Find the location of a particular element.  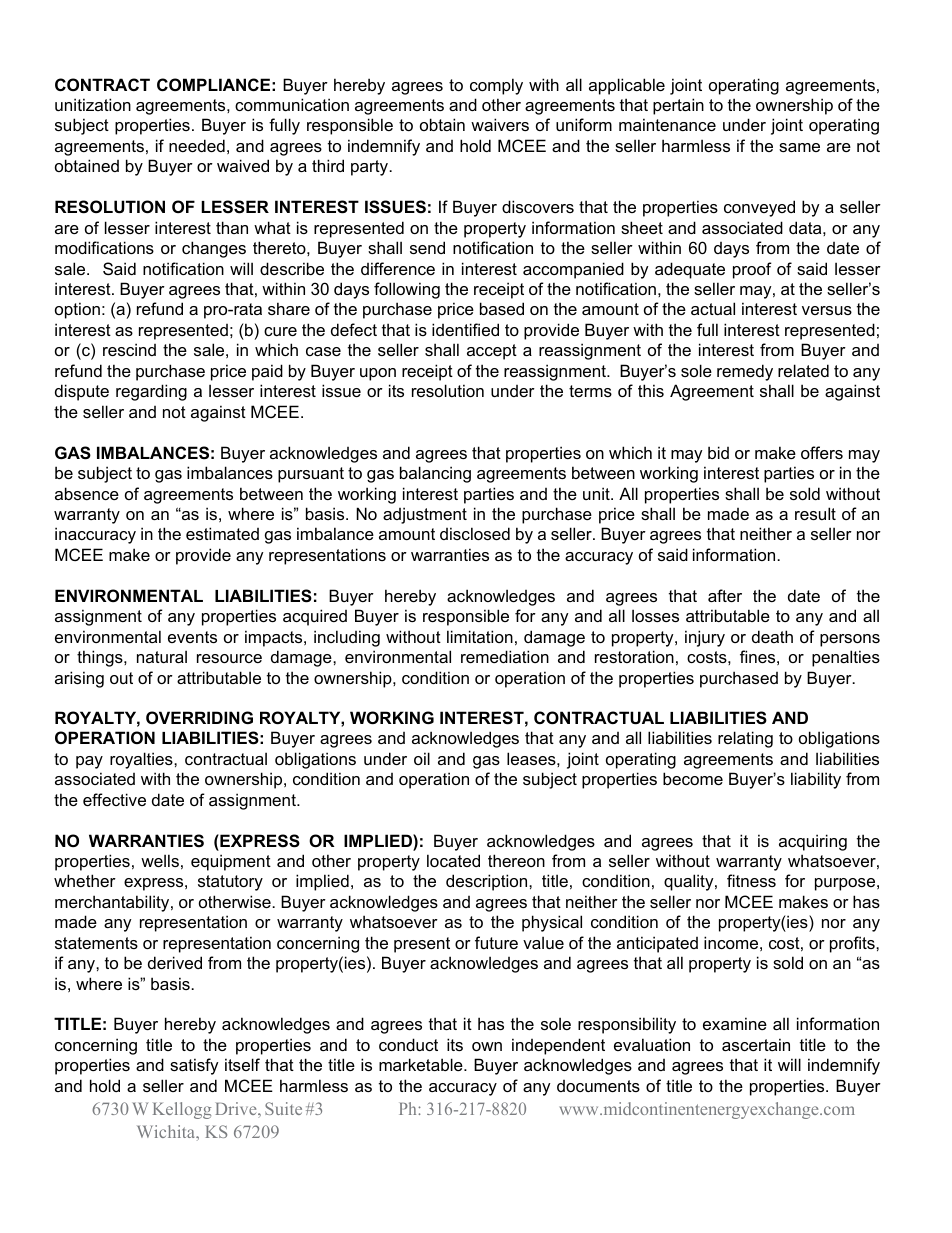

waivers is located at coordinates (500, 124).
